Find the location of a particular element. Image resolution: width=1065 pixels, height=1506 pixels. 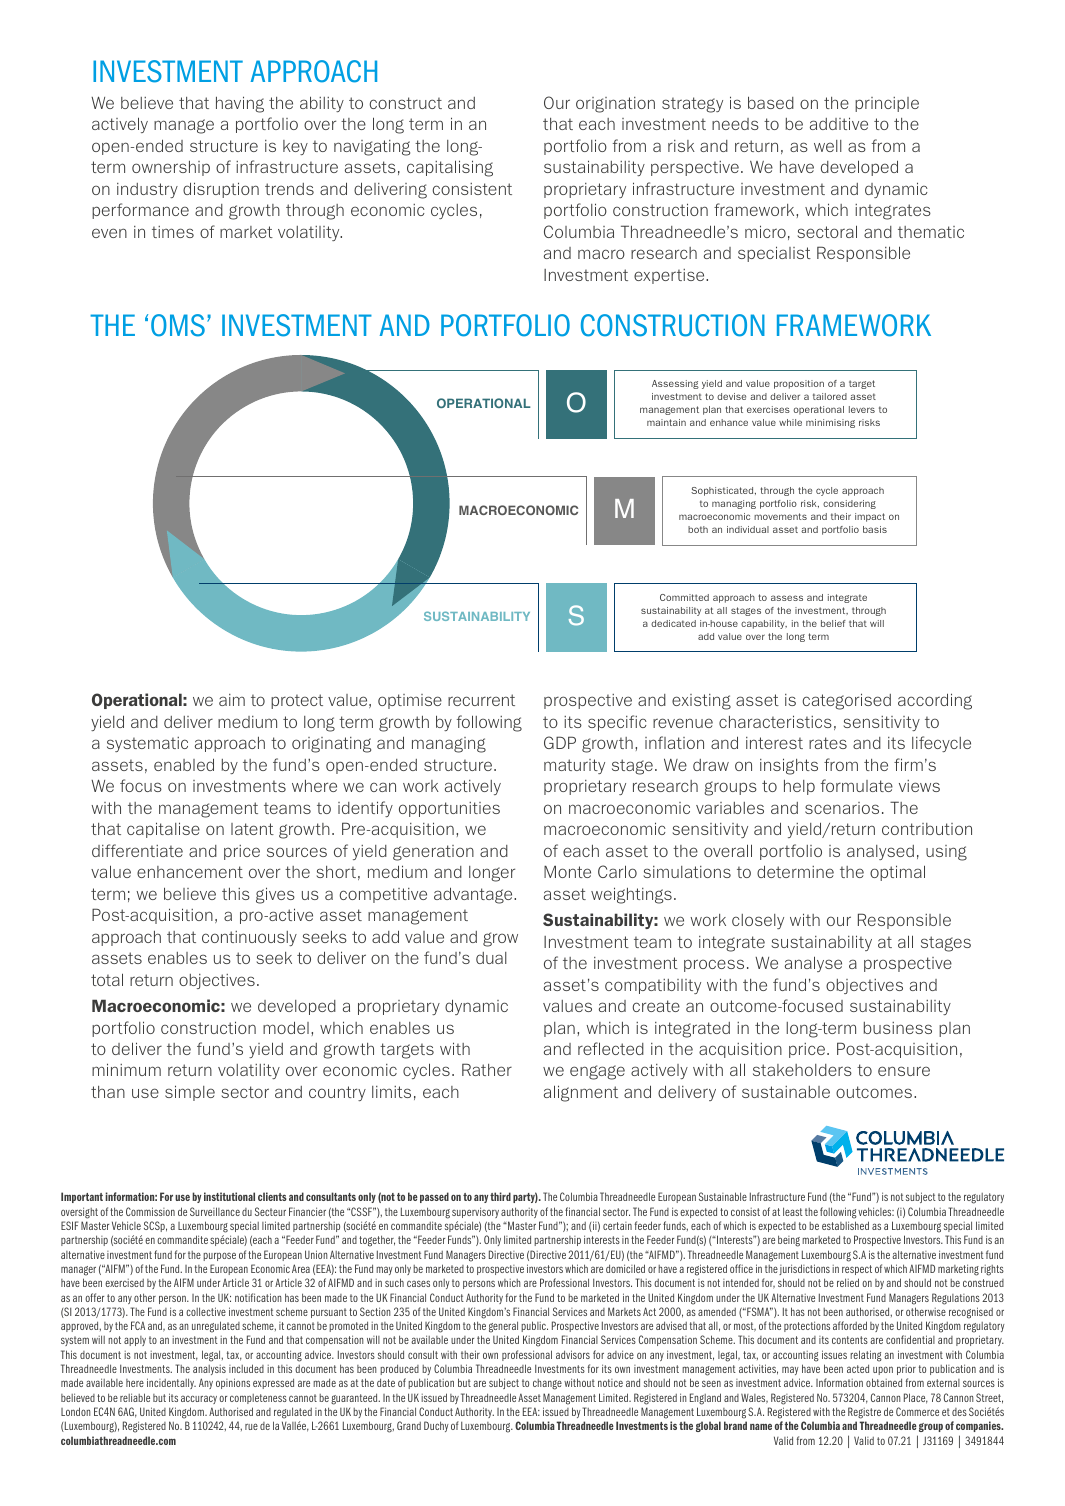

change is located at coordinates (547, 1384).
